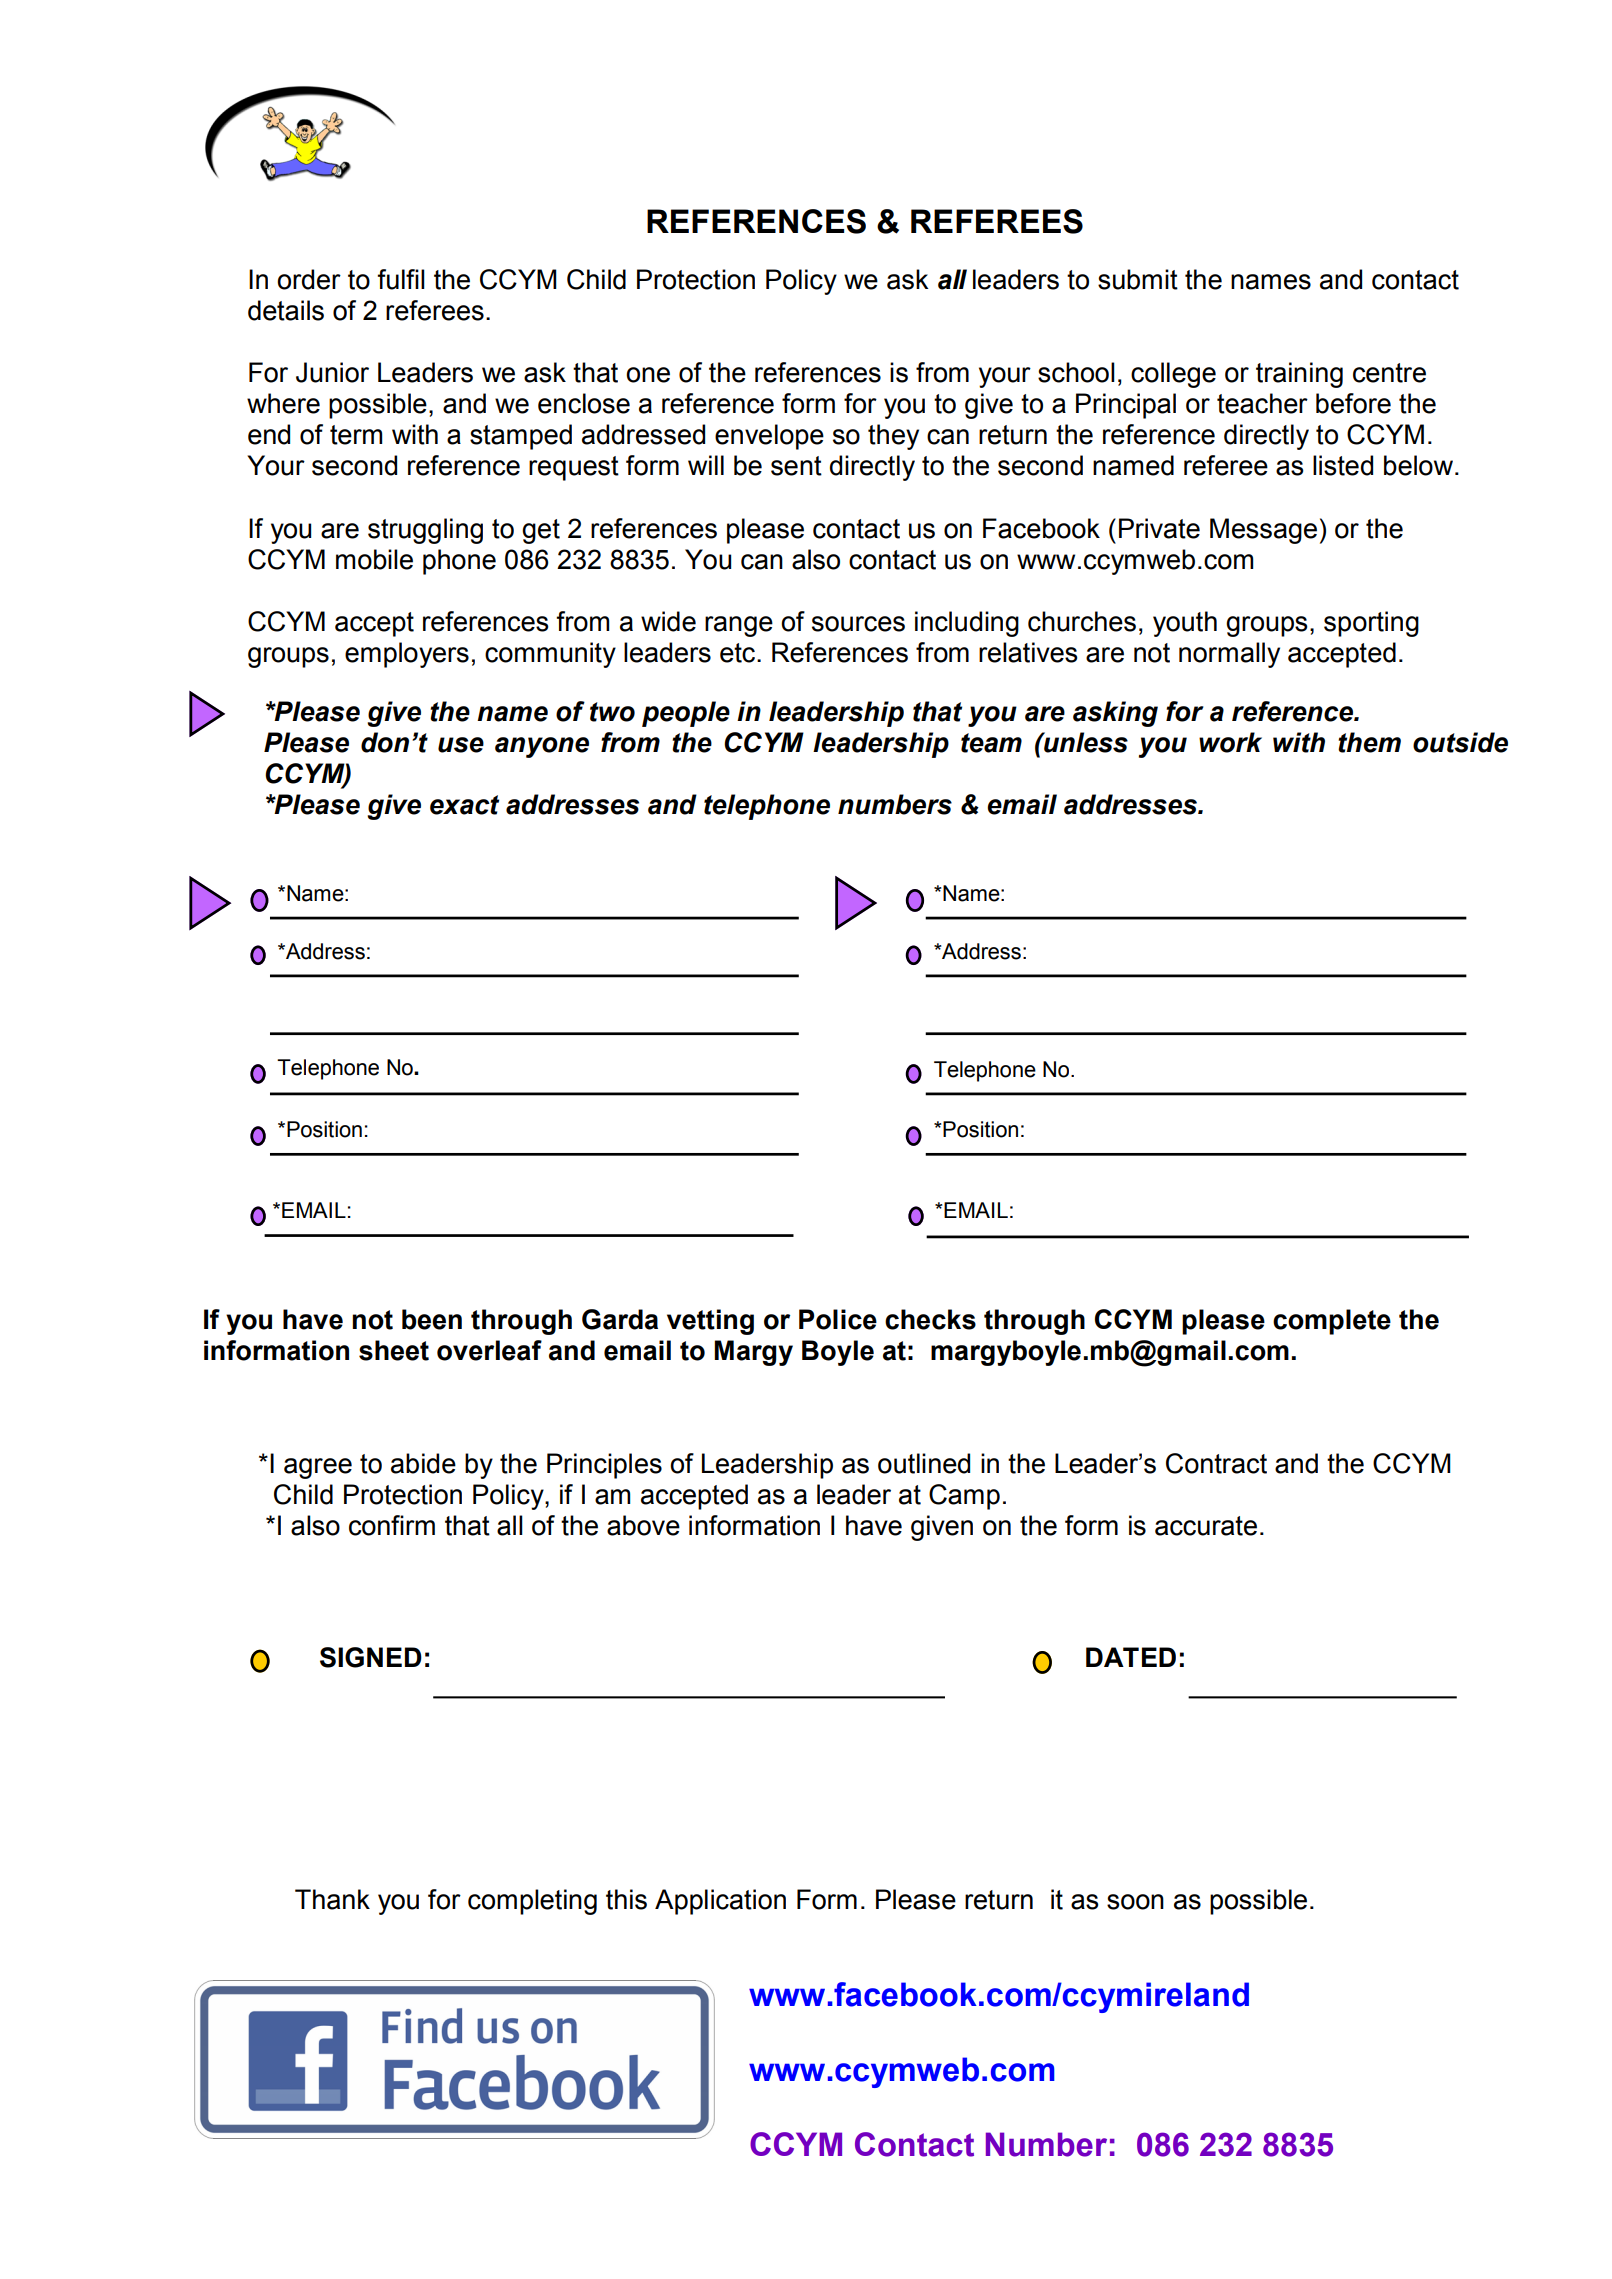  What do you see at coordinates (893, 437) in the page?
I see `they` at bounding box center [893, 437].
